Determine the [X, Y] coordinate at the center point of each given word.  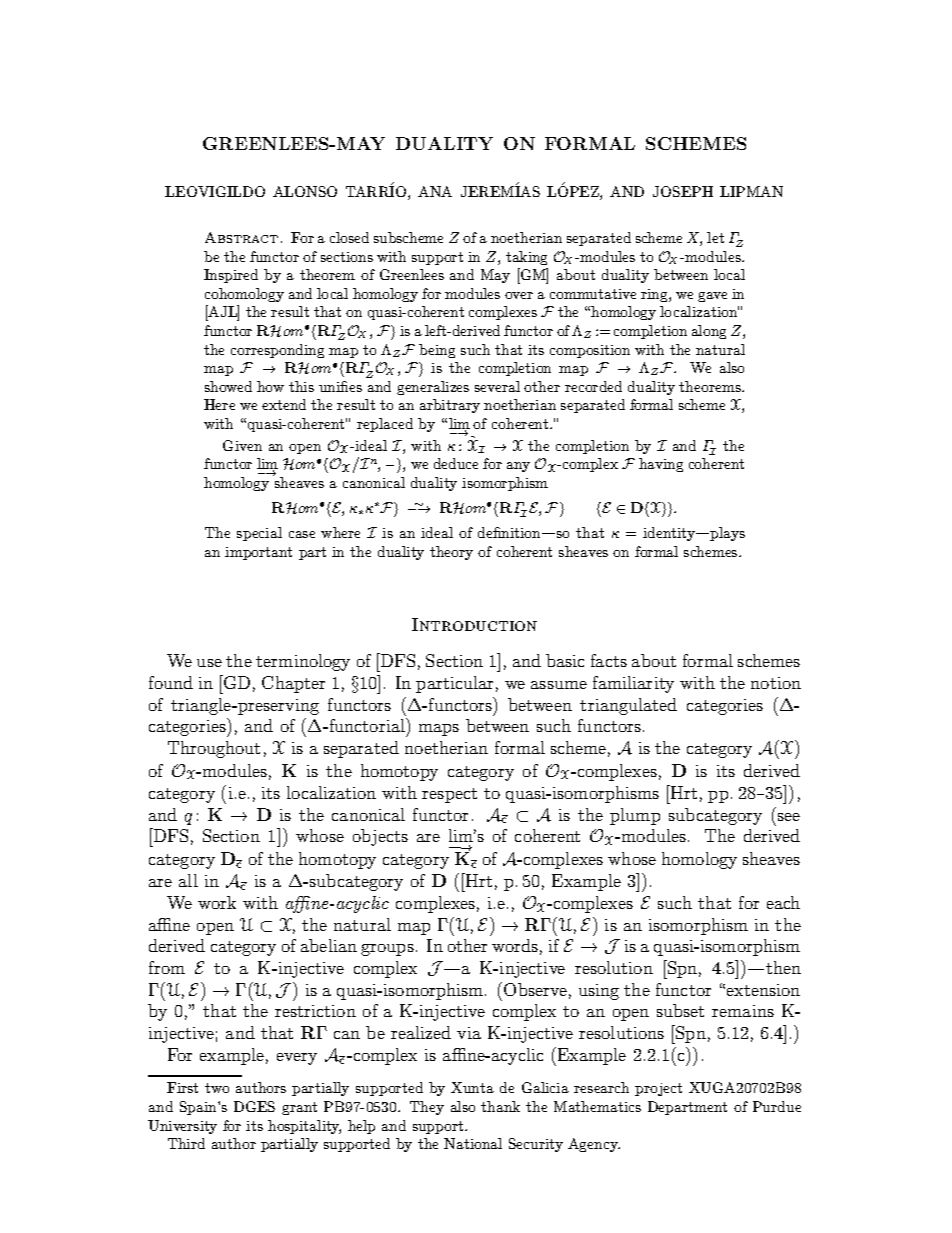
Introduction [474, 624]
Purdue [777, 1106]
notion [776, 683]
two [217, 1088]
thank [500, 1106]
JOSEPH [683, 191]
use [209, 663]
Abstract [241, 237]
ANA [435, 191]
